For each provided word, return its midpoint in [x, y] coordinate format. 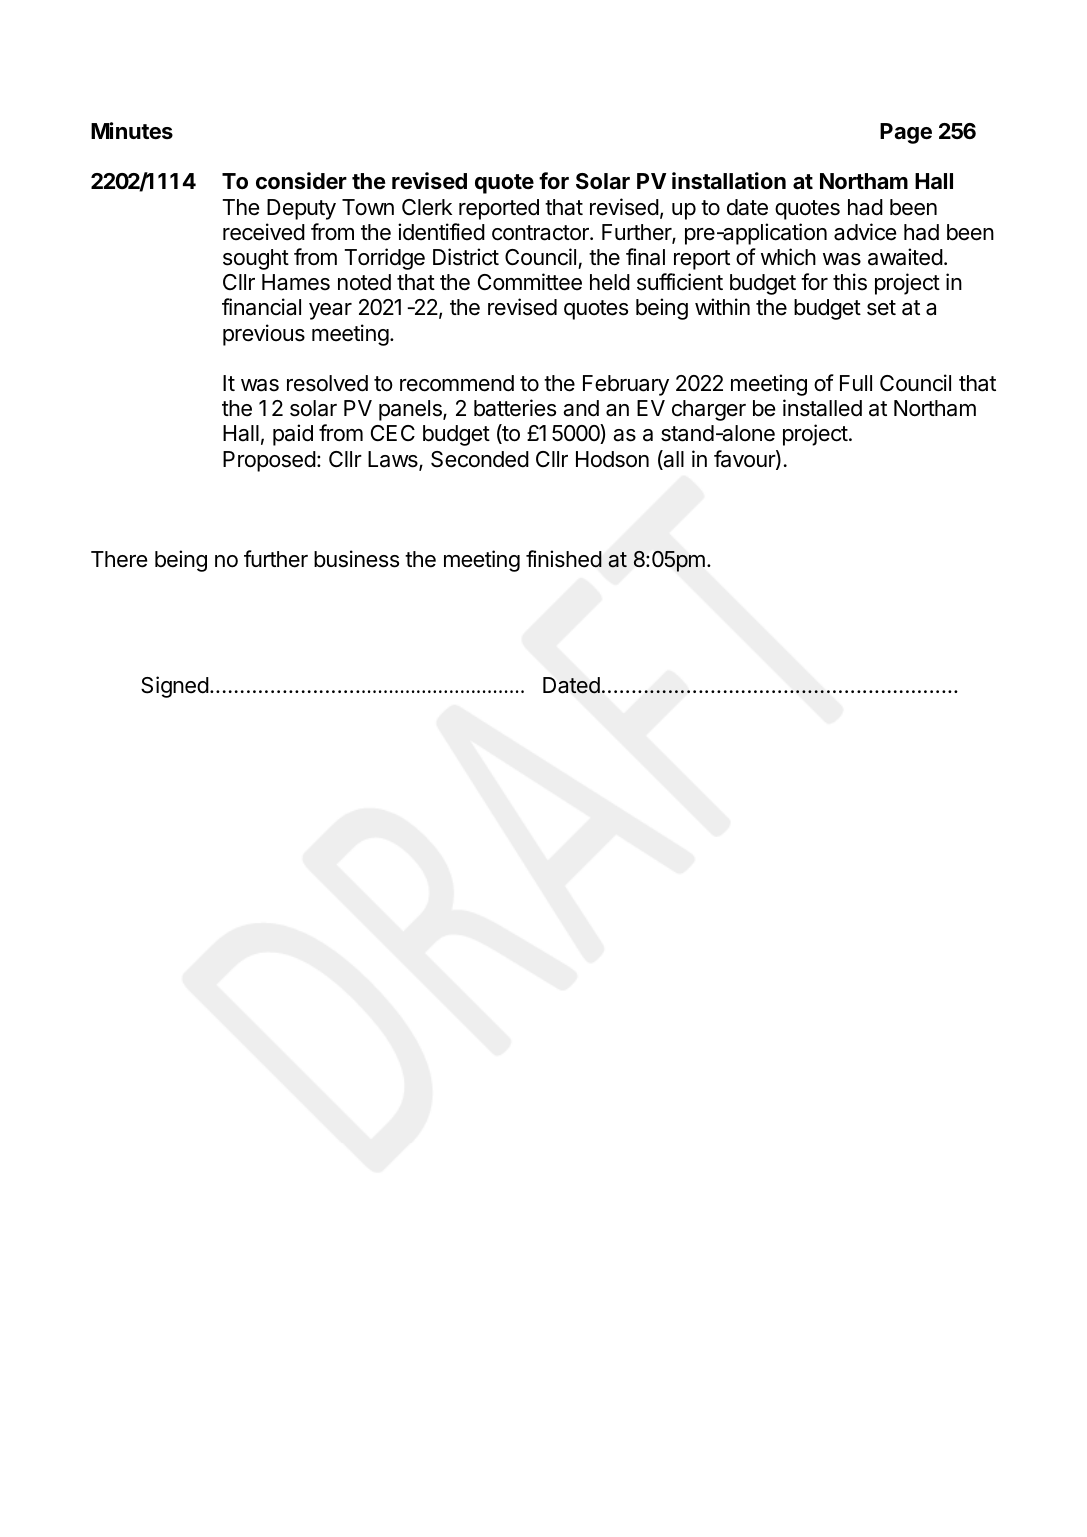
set [881, 308]
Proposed [269, 461]
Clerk [427, 207]
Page [906, 133]
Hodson [612, 459]
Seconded [480, 459]
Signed [175, 687]
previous [264, 335]
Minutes [132, 131]
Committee [530, 282]
